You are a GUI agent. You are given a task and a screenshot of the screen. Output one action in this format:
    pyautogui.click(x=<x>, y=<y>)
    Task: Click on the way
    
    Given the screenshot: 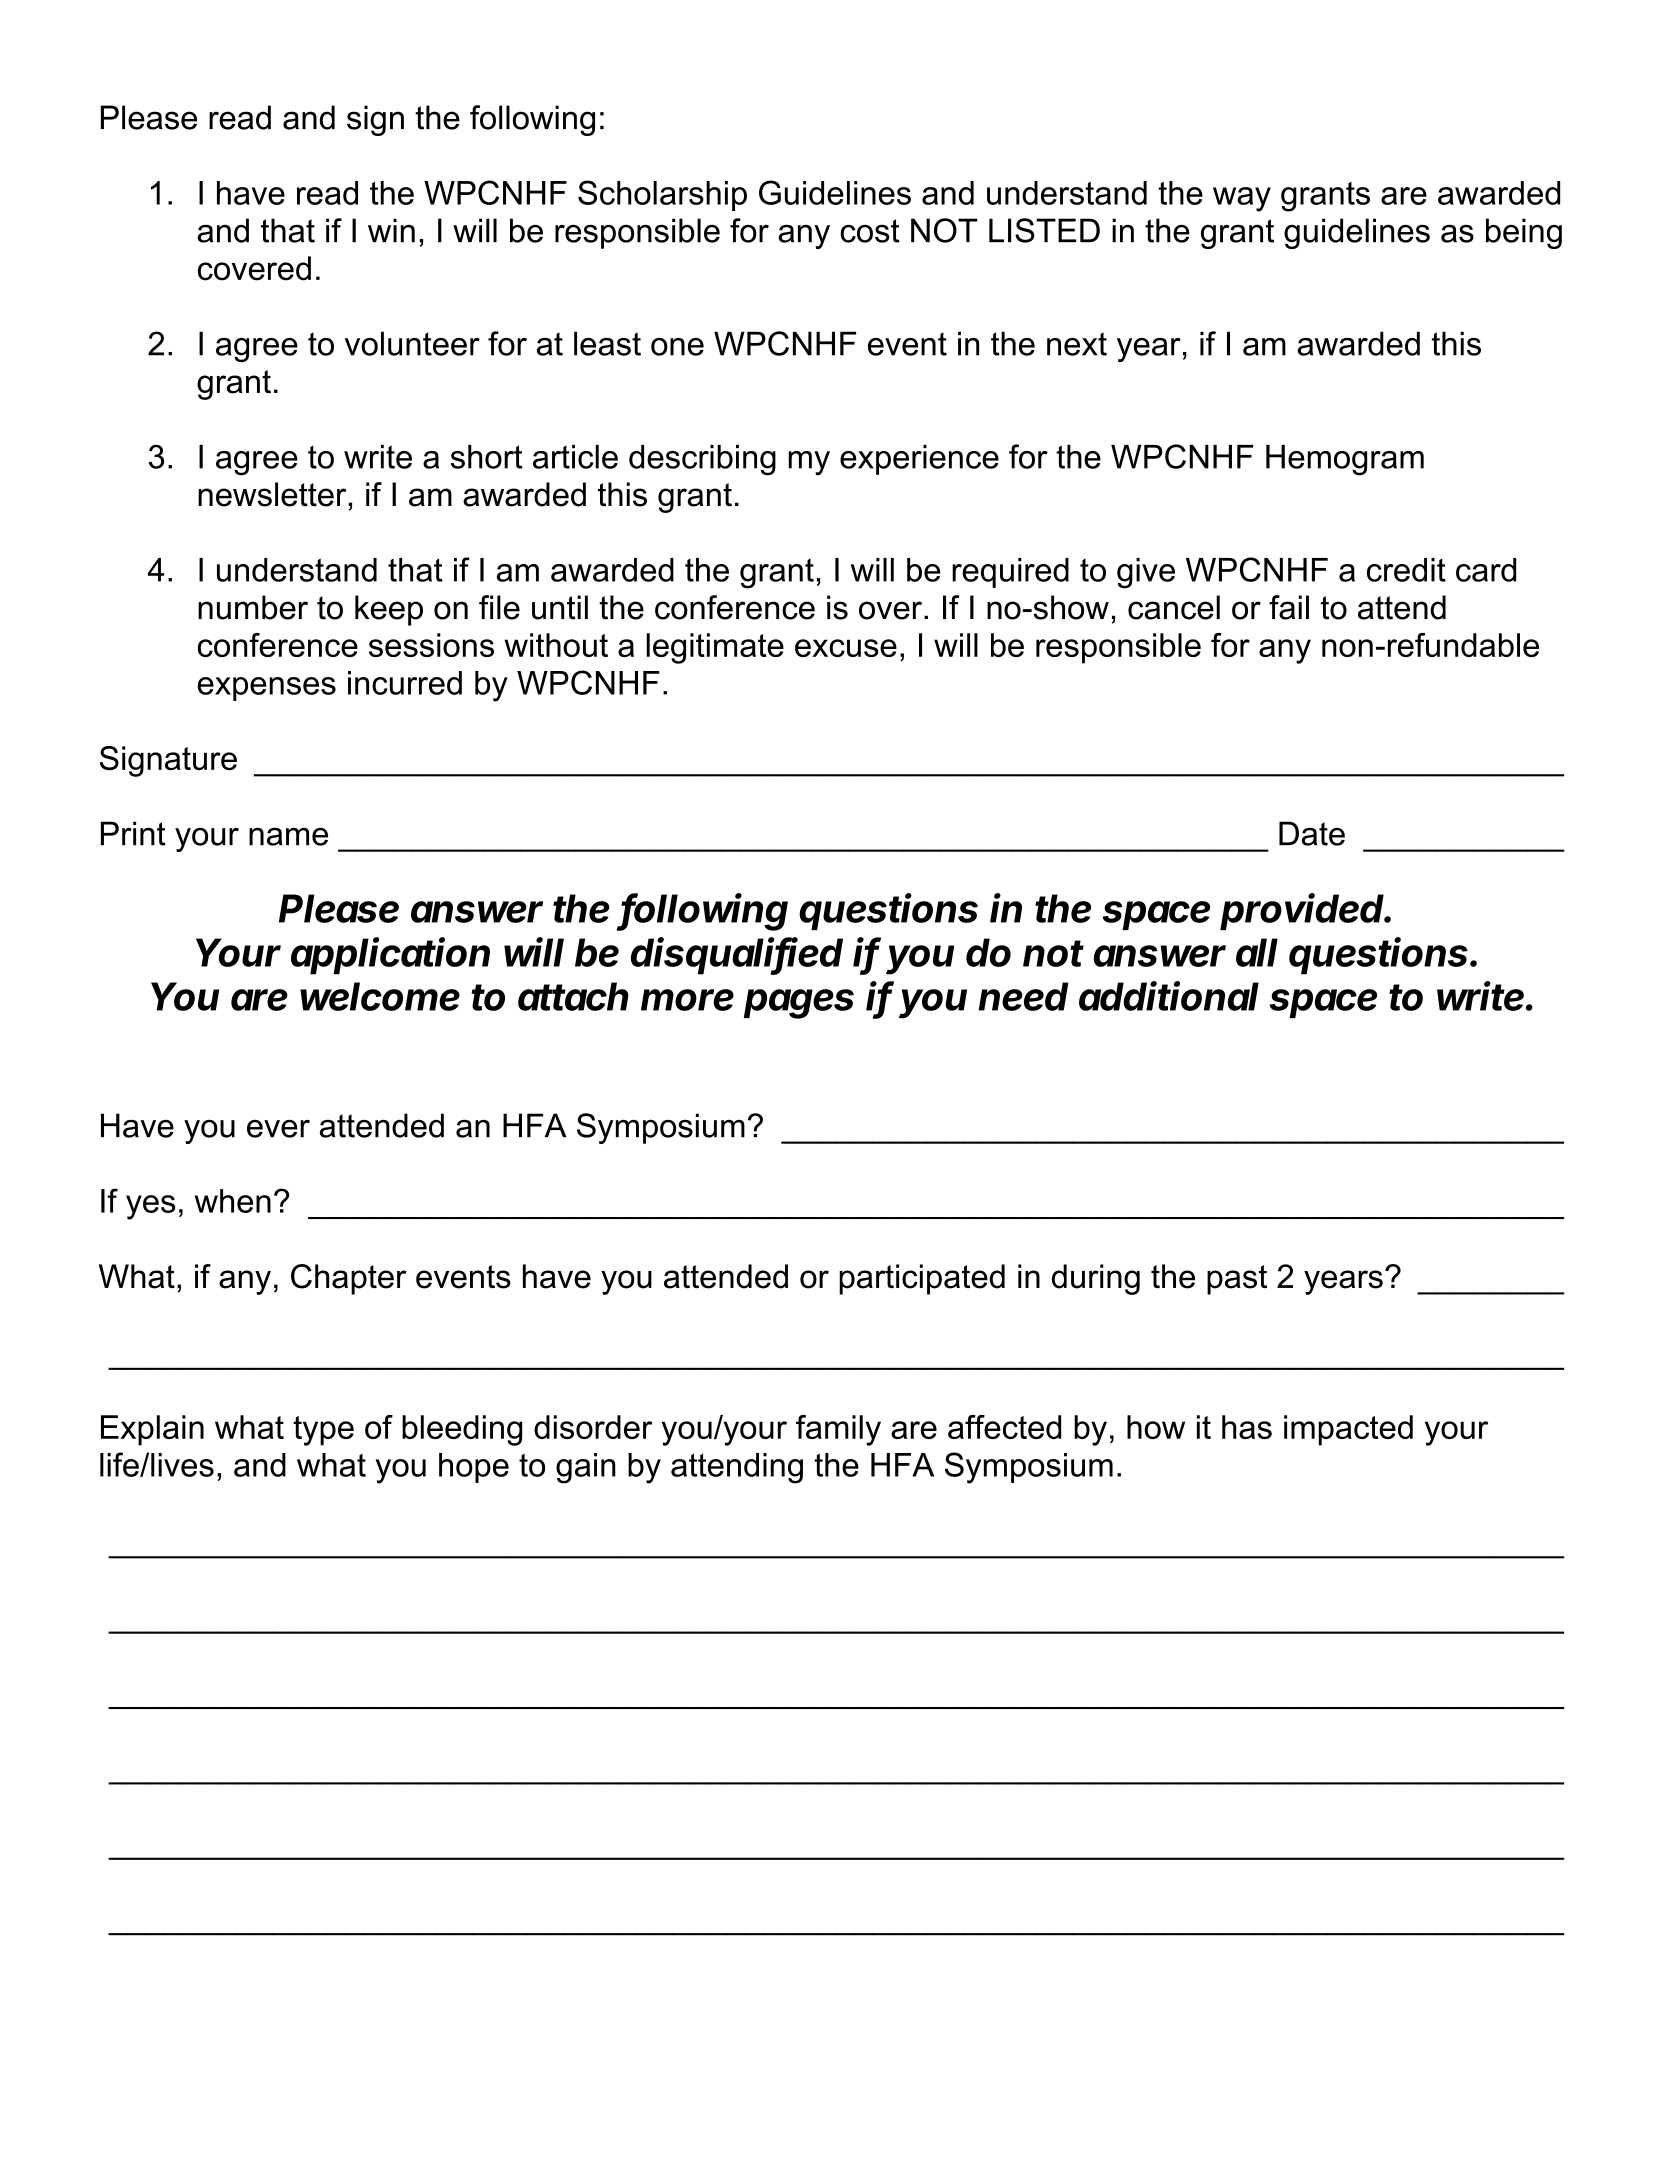 What is the action you would take?
    pyautogui.click(x=1242, y=199)
